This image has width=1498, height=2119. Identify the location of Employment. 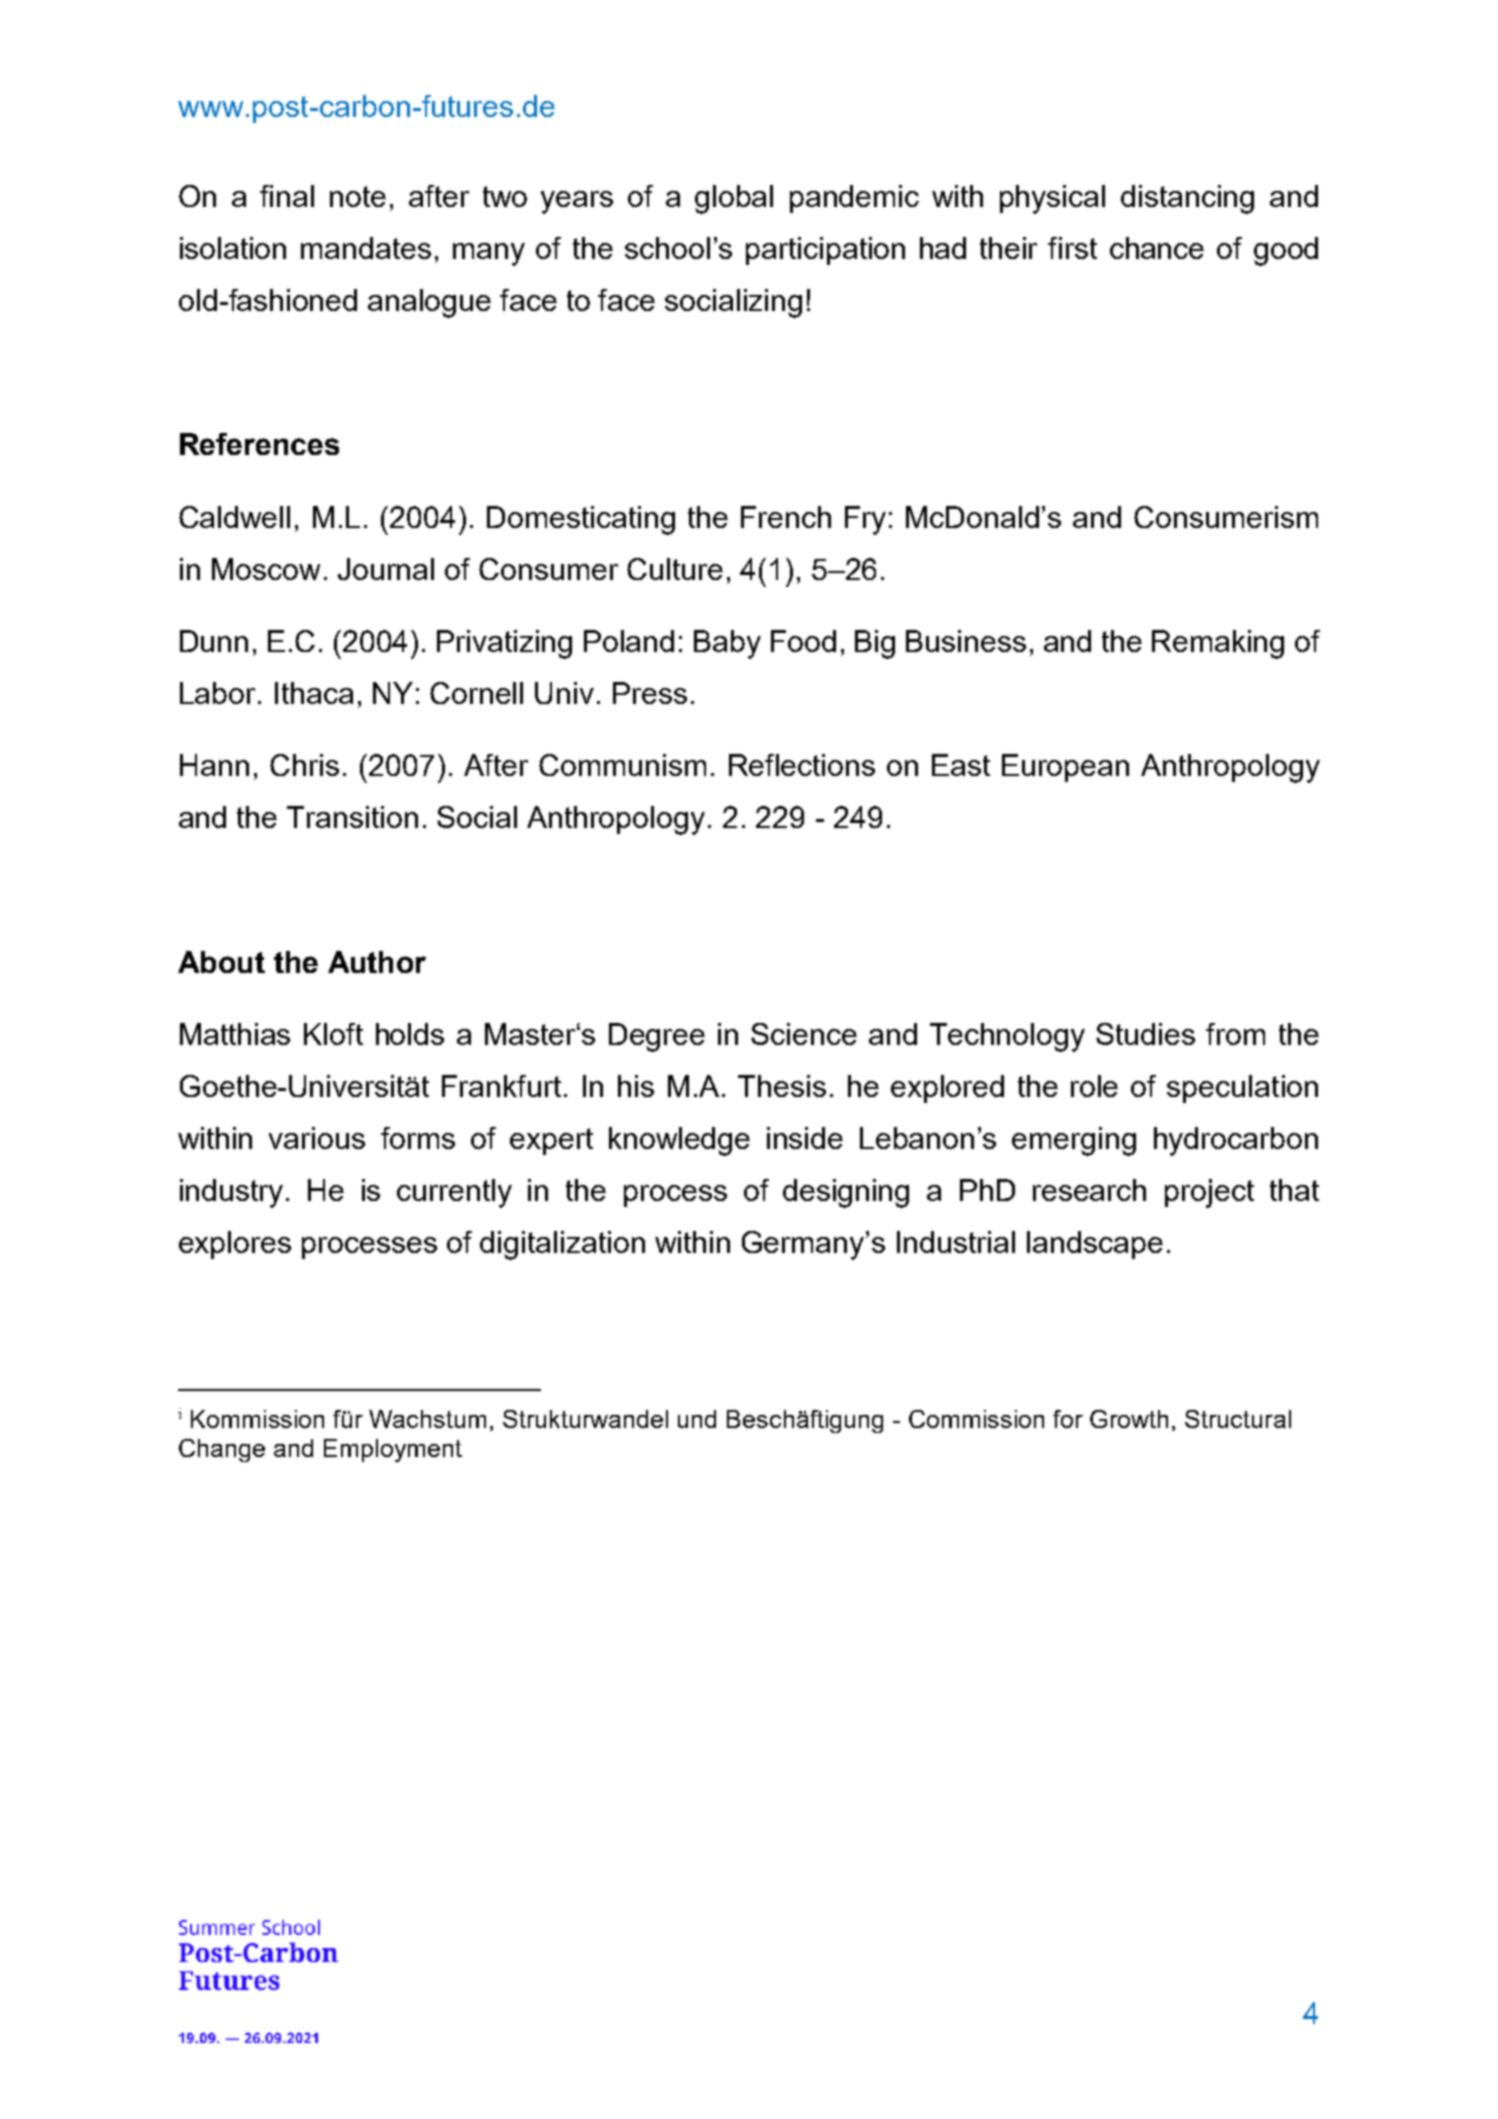
(393, 1450).
